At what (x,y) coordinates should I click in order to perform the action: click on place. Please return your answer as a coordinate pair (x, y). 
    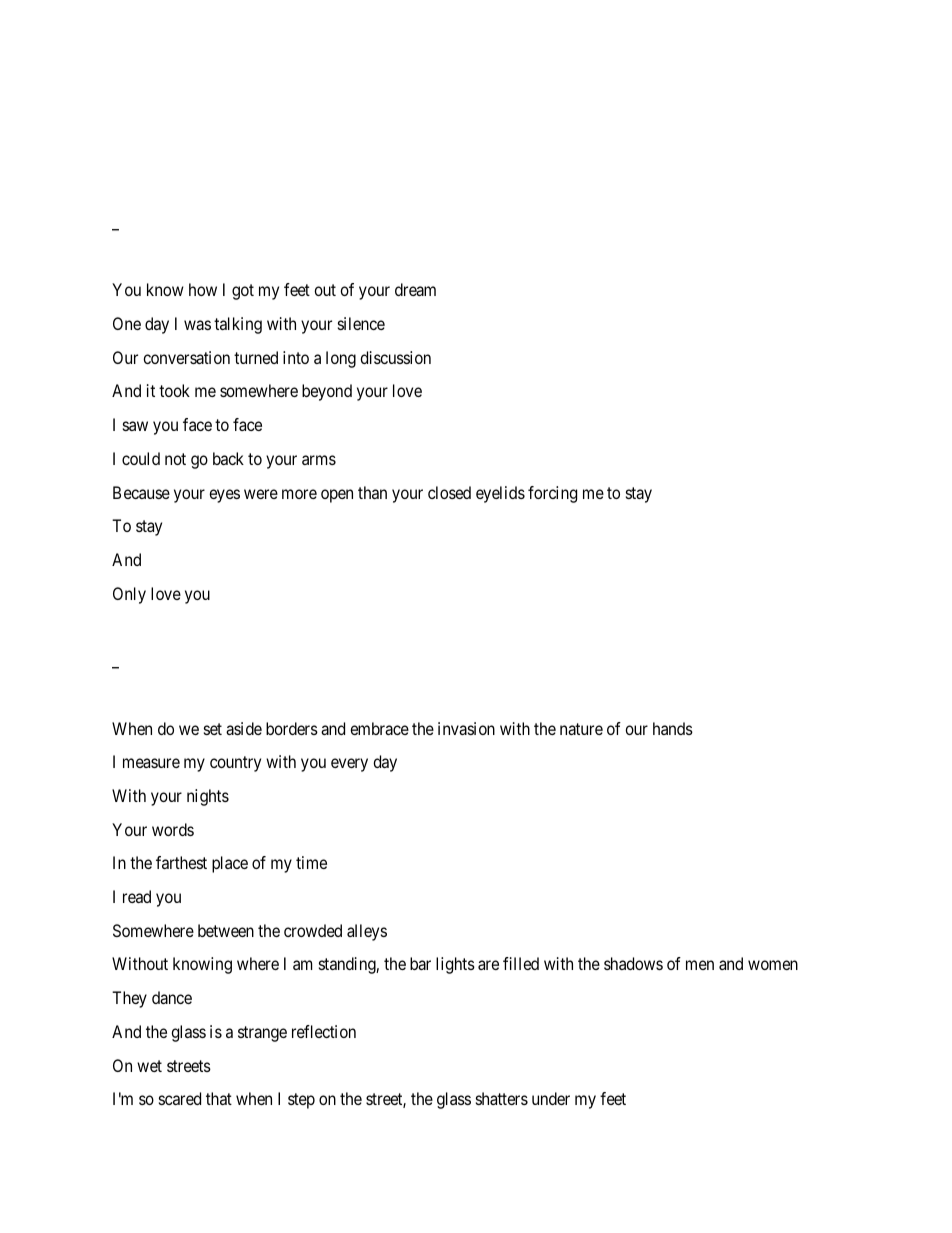
    Looking at the image, I should click on (230, 864).
